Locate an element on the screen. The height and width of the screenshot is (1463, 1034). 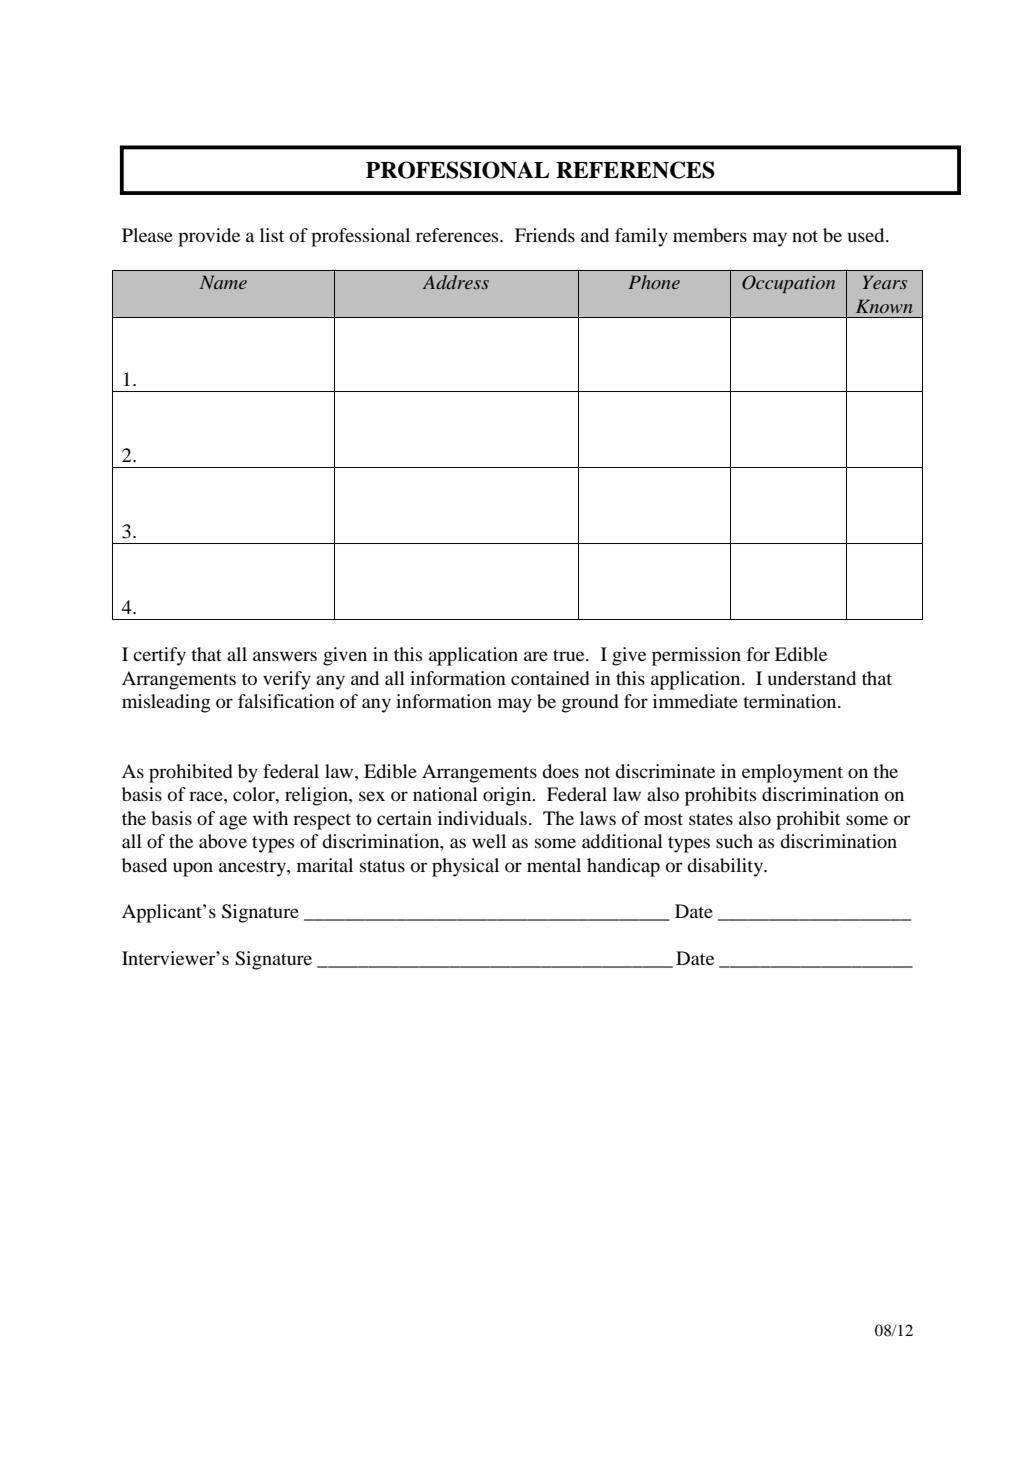
well is located at coordinates (489, 841).
